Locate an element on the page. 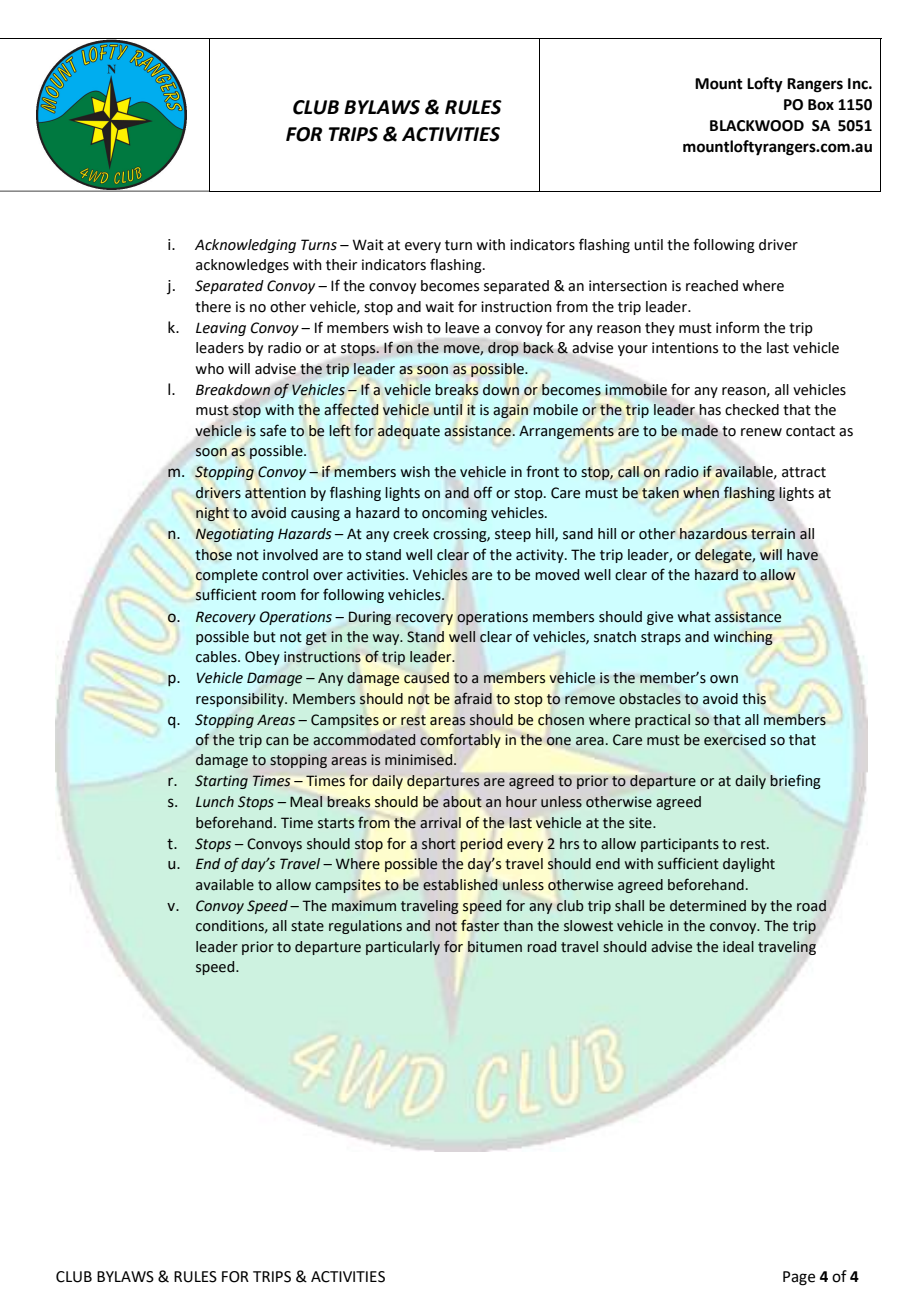  BLACKWOOD is located at coordinates (757, 126).
